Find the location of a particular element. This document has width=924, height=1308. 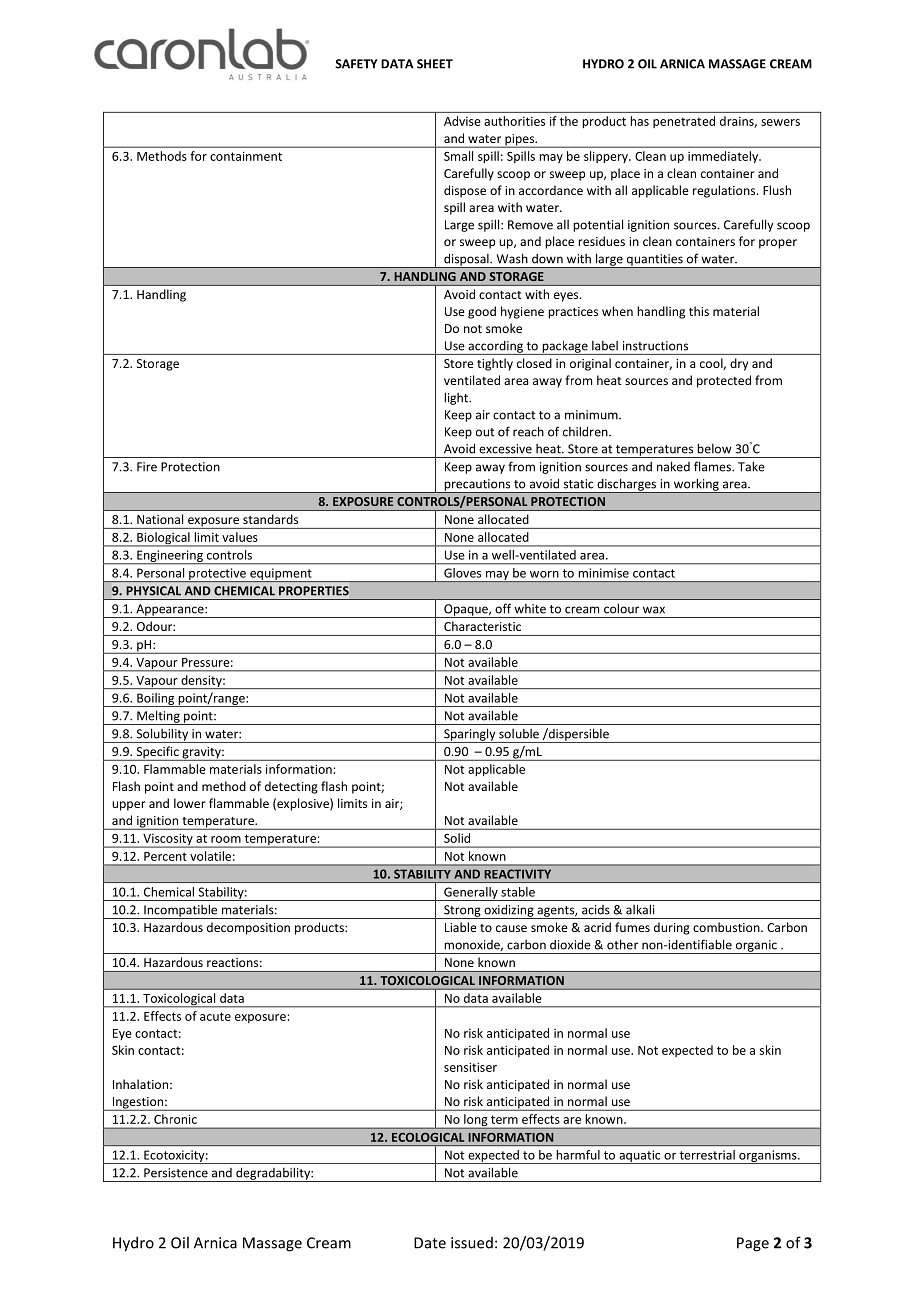

Sparingly is located at coordinates (470, 735).
